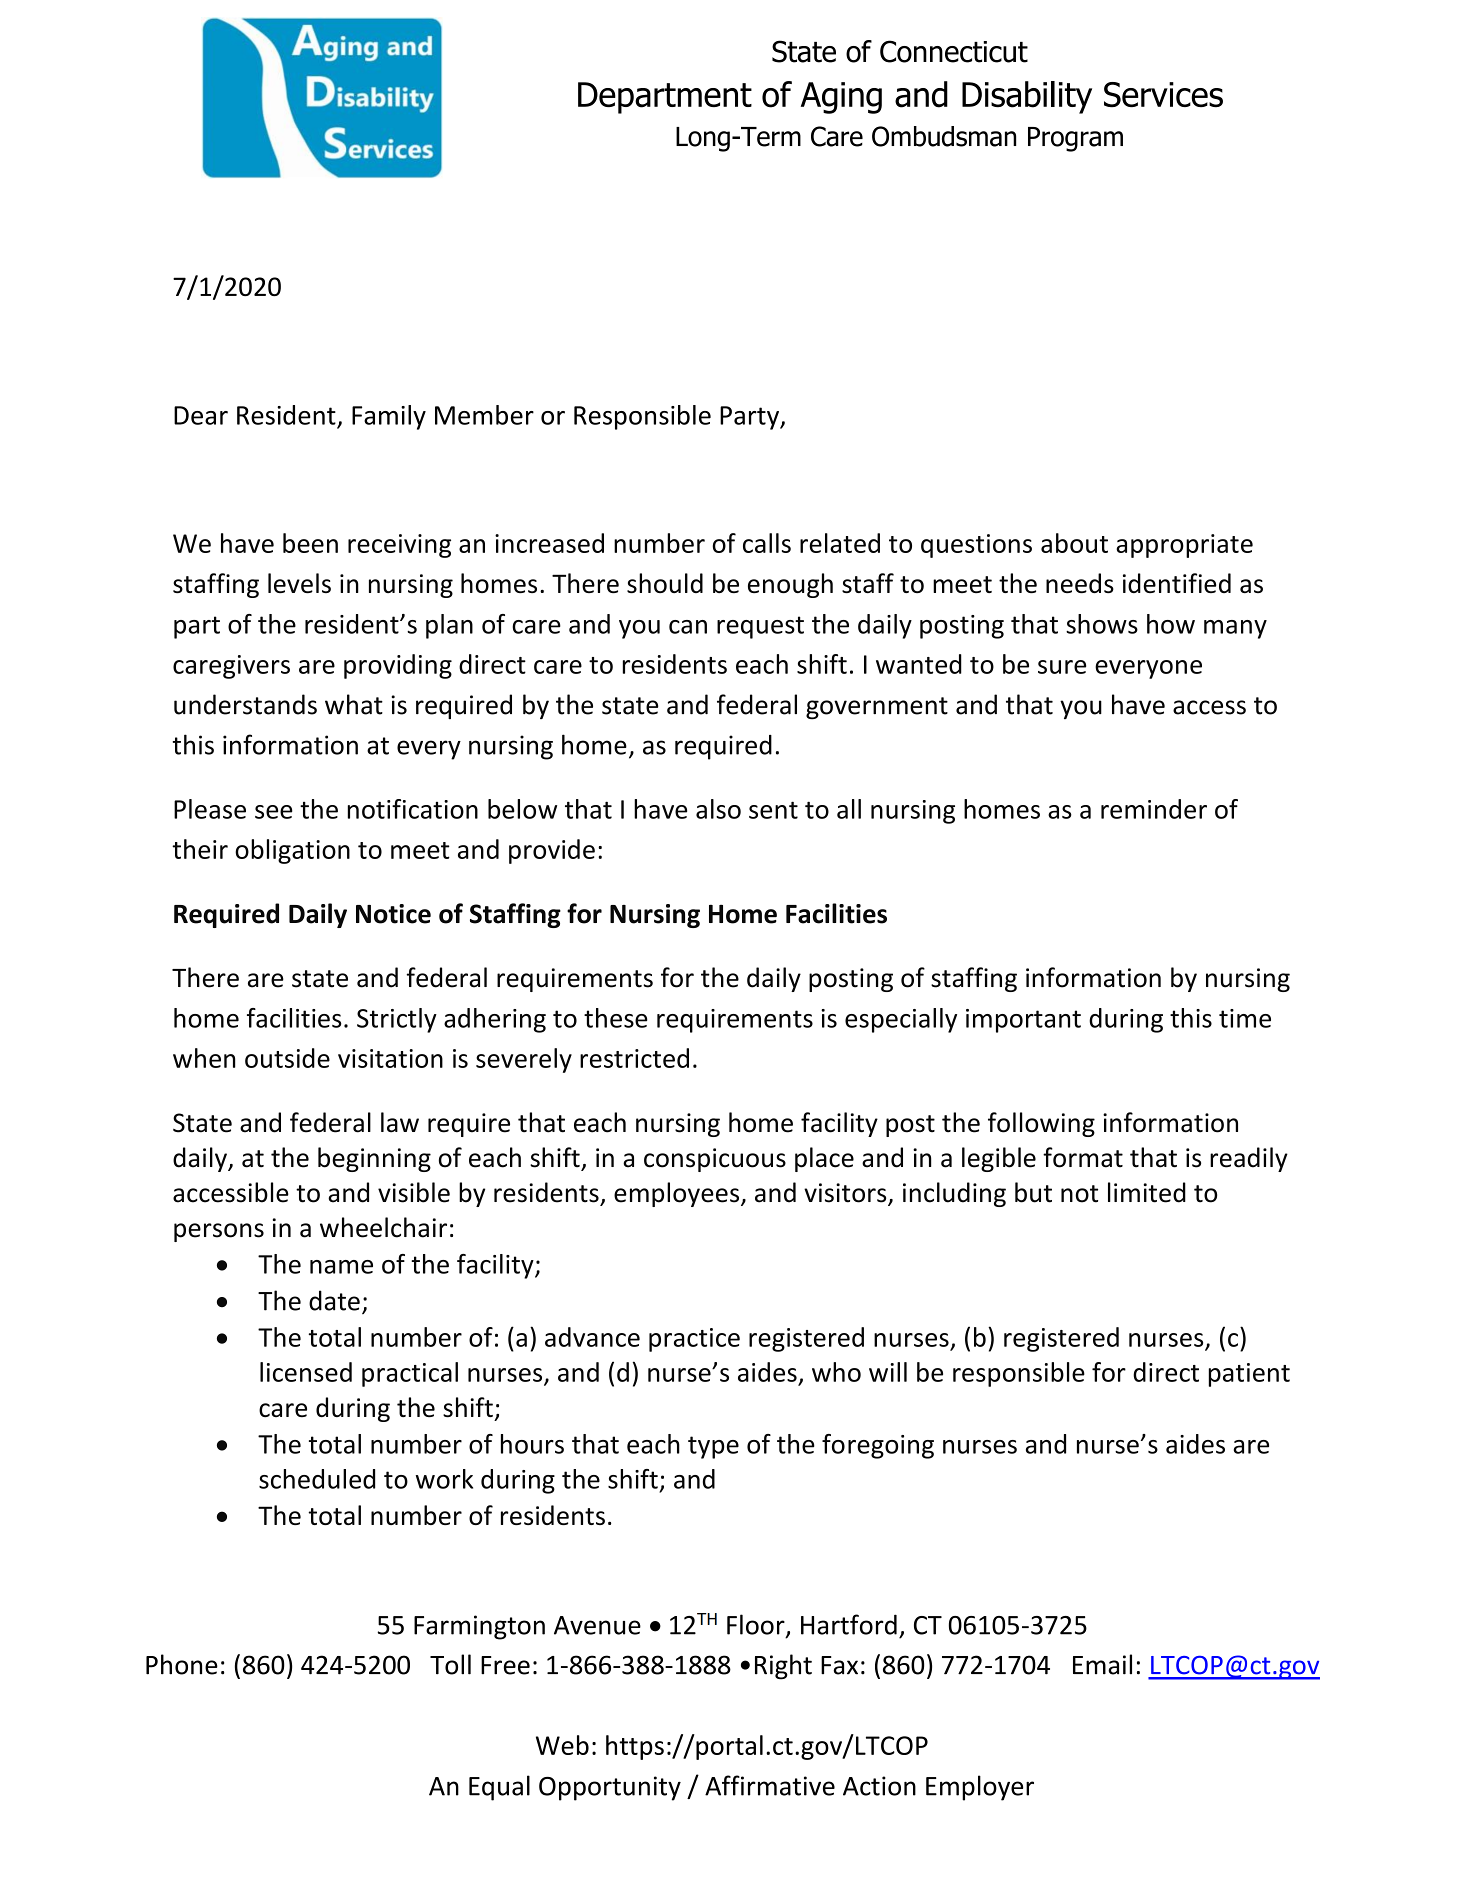 The width and height of the page is (1464, 1894). Describe the element at coordinates (841, 98) in the page. I see `Aging` at that location.
